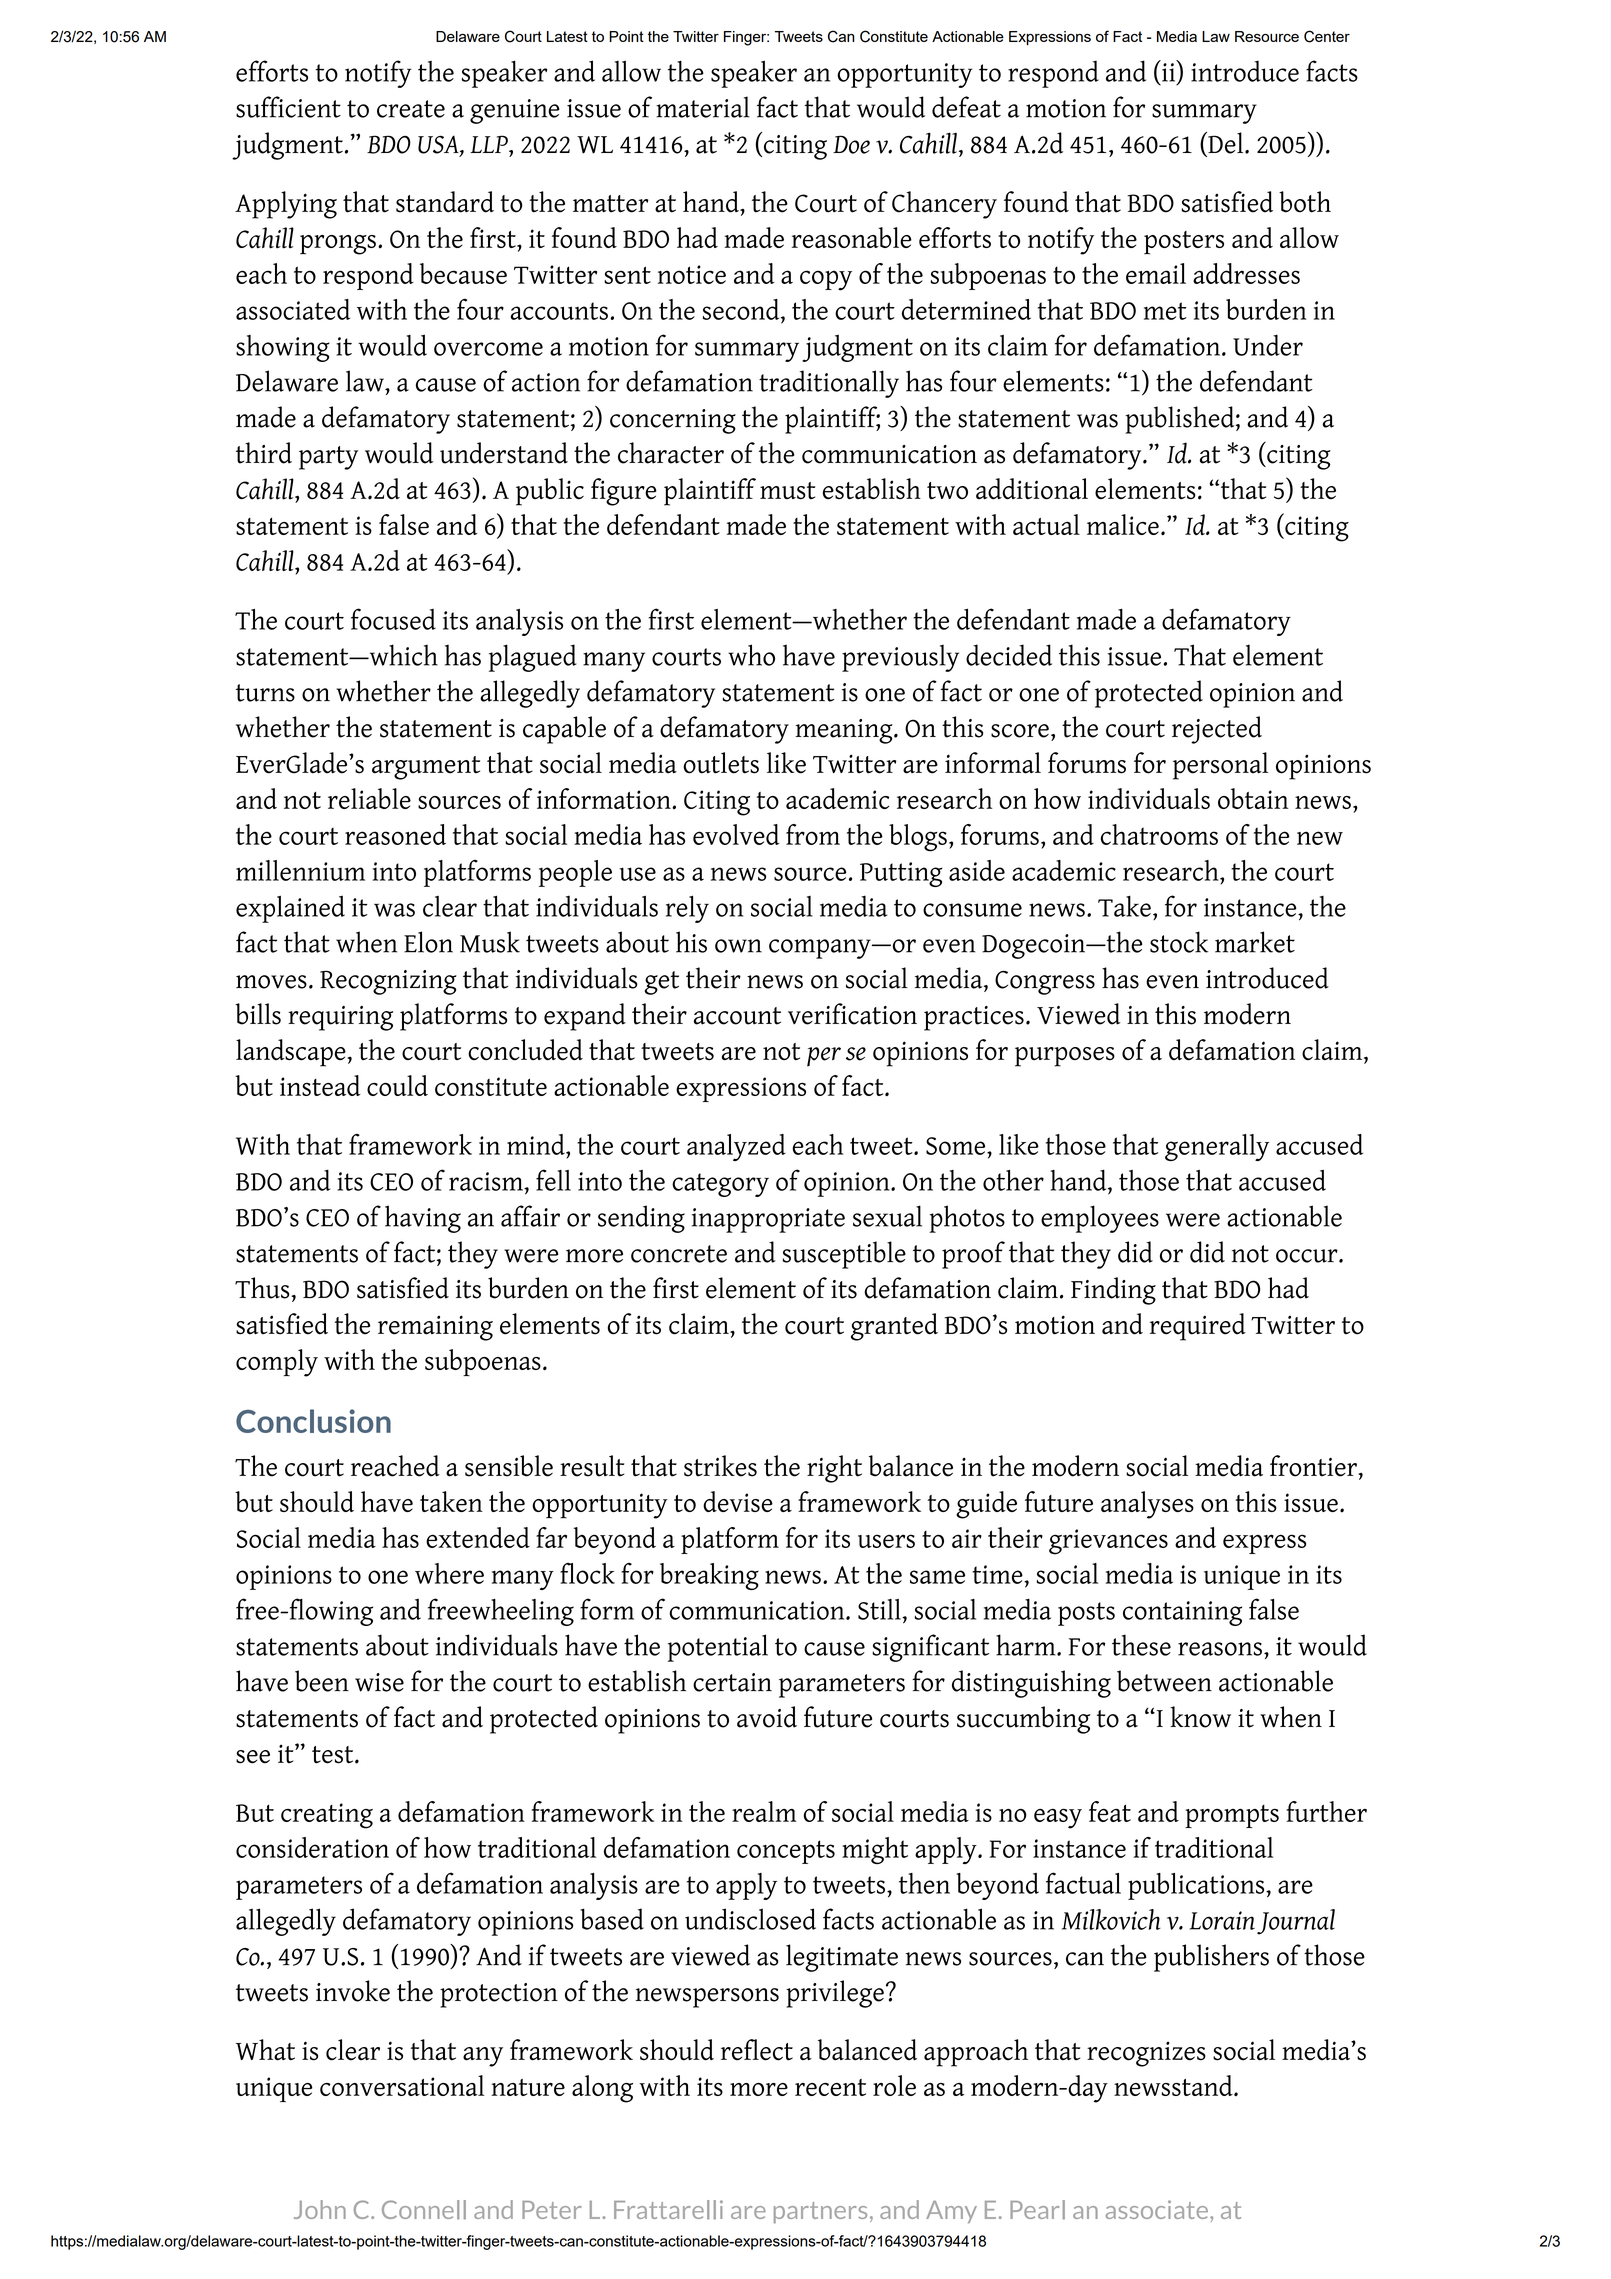  What do you see at coordinates (1217, 1147) in the screenshot?
I see `generally` at bounding box center [1217, 1147].
